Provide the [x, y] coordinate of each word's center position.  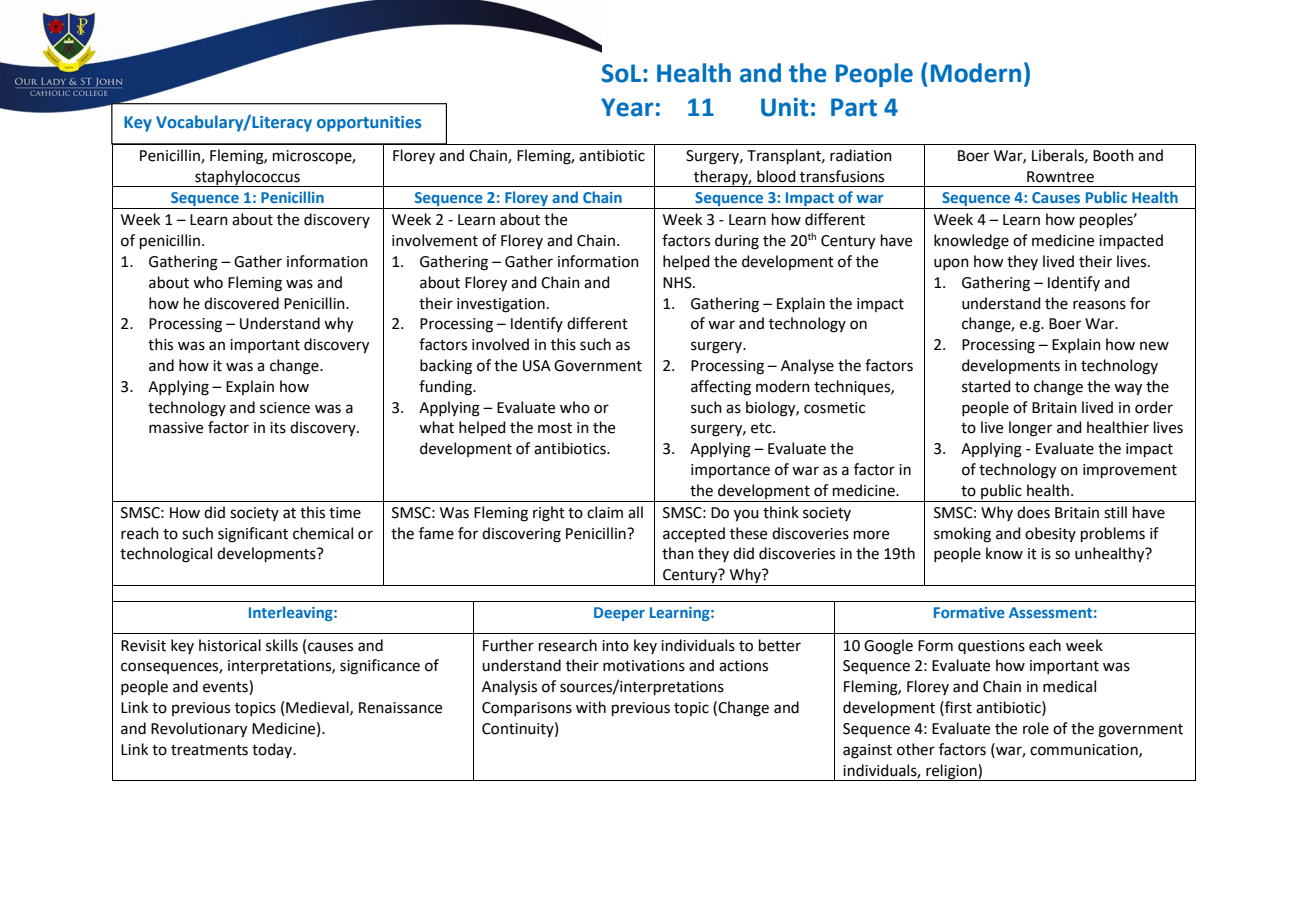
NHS [678, 283]
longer [1030, 429]
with [591, 707]
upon [951, 264]
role [1036, 728]
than [678, 553]
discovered [241, 303]
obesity [1050, 534]
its [278, 428]
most [555, 428]
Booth [1113, 155]
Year [627, 107]
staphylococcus [247, 178]
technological [166, 555]
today [273, 750]
